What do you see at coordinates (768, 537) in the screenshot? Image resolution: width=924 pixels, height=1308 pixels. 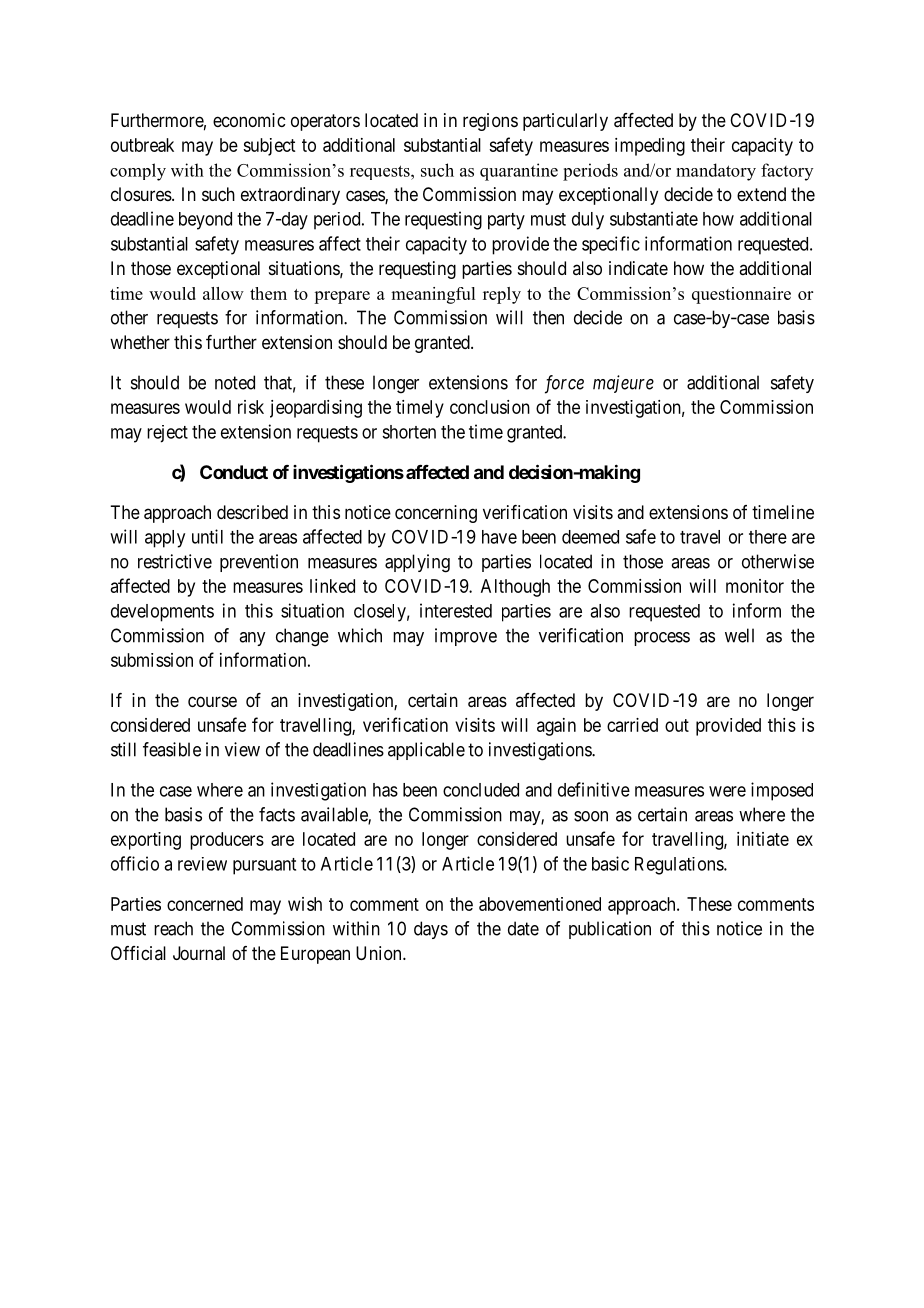 I see `there` at bounding box center [768, 537].
